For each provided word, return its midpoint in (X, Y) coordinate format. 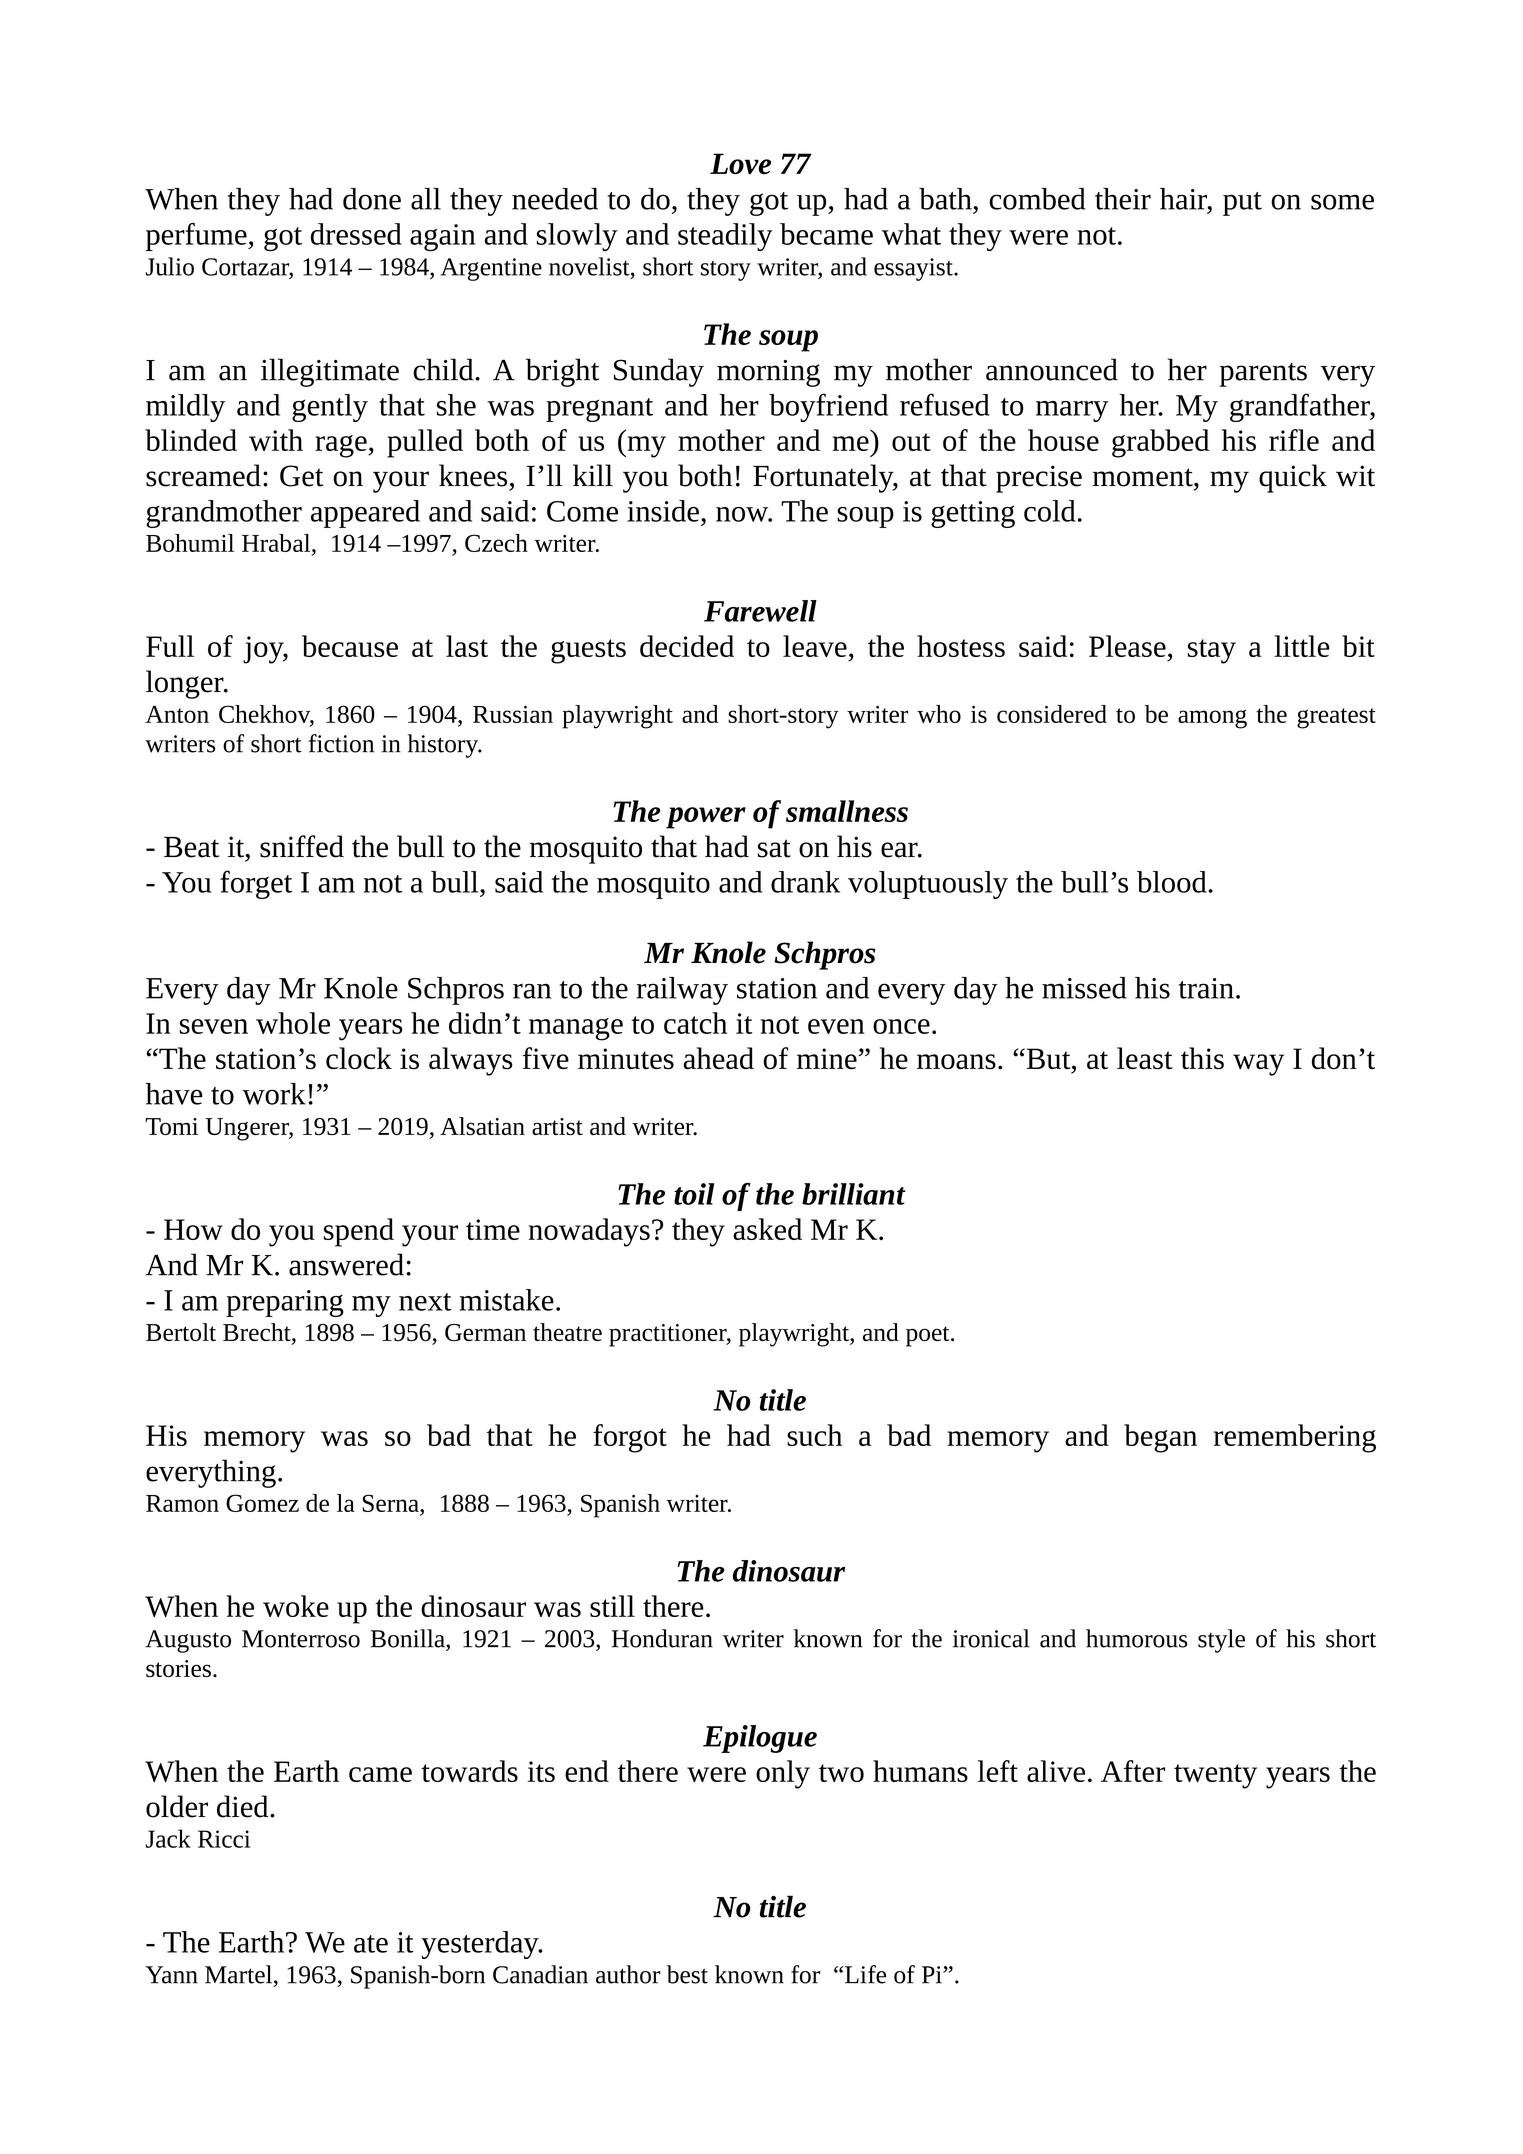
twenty (1215, 1776)
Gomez (262, 1503)
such (814, 1435)
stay (1212, 651)
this (1202, 1058)
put (1242, 204)
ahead (719, 1058)
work (274, 1094)
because (350, 646)
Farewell (760, 611)
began (1160, 1438)
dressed (356, 234)
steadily (725, 237)
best (687, 1974)
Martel (240, 1975)
